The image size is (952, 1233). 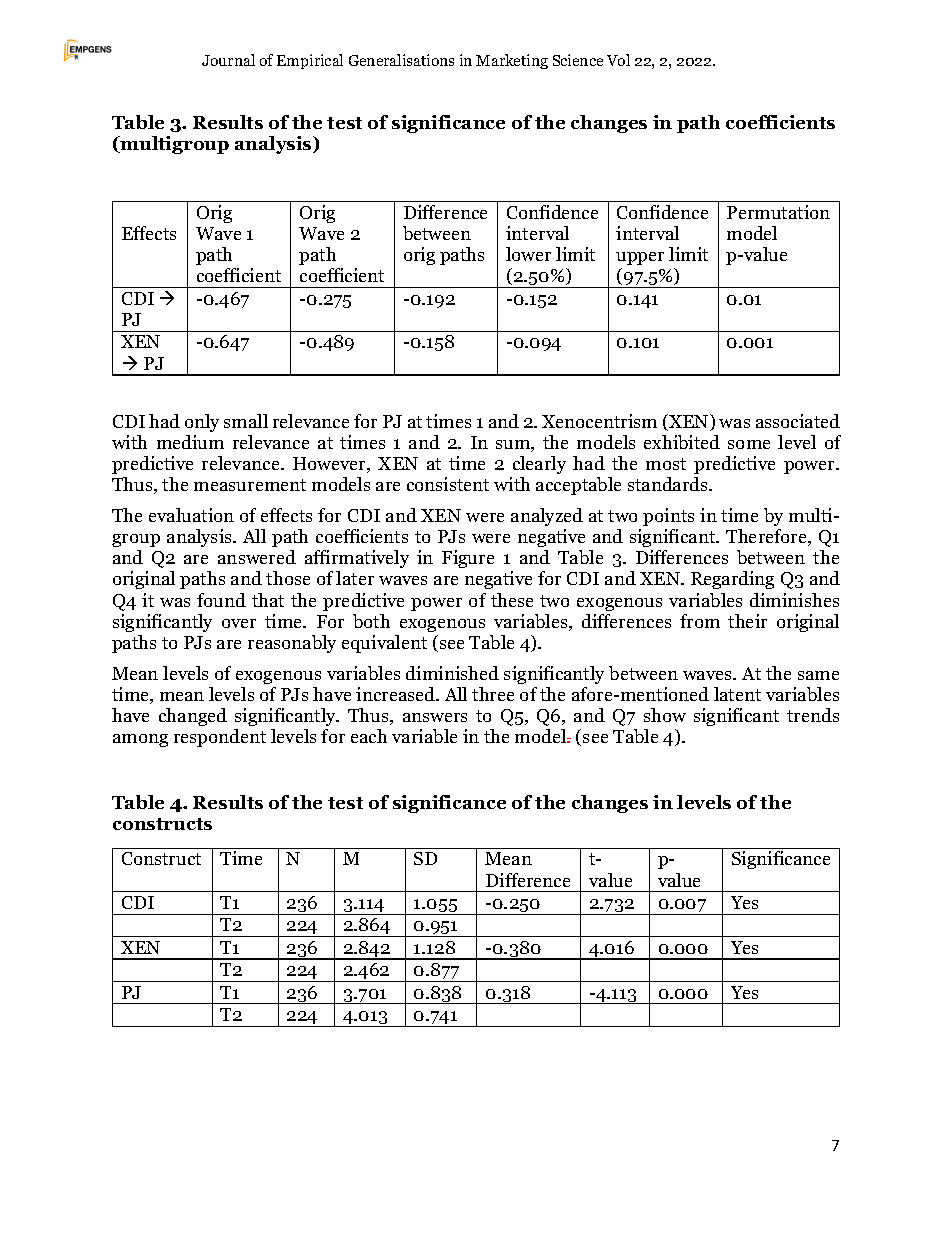 I want to click on Vol, so click(x=618, y=60).
